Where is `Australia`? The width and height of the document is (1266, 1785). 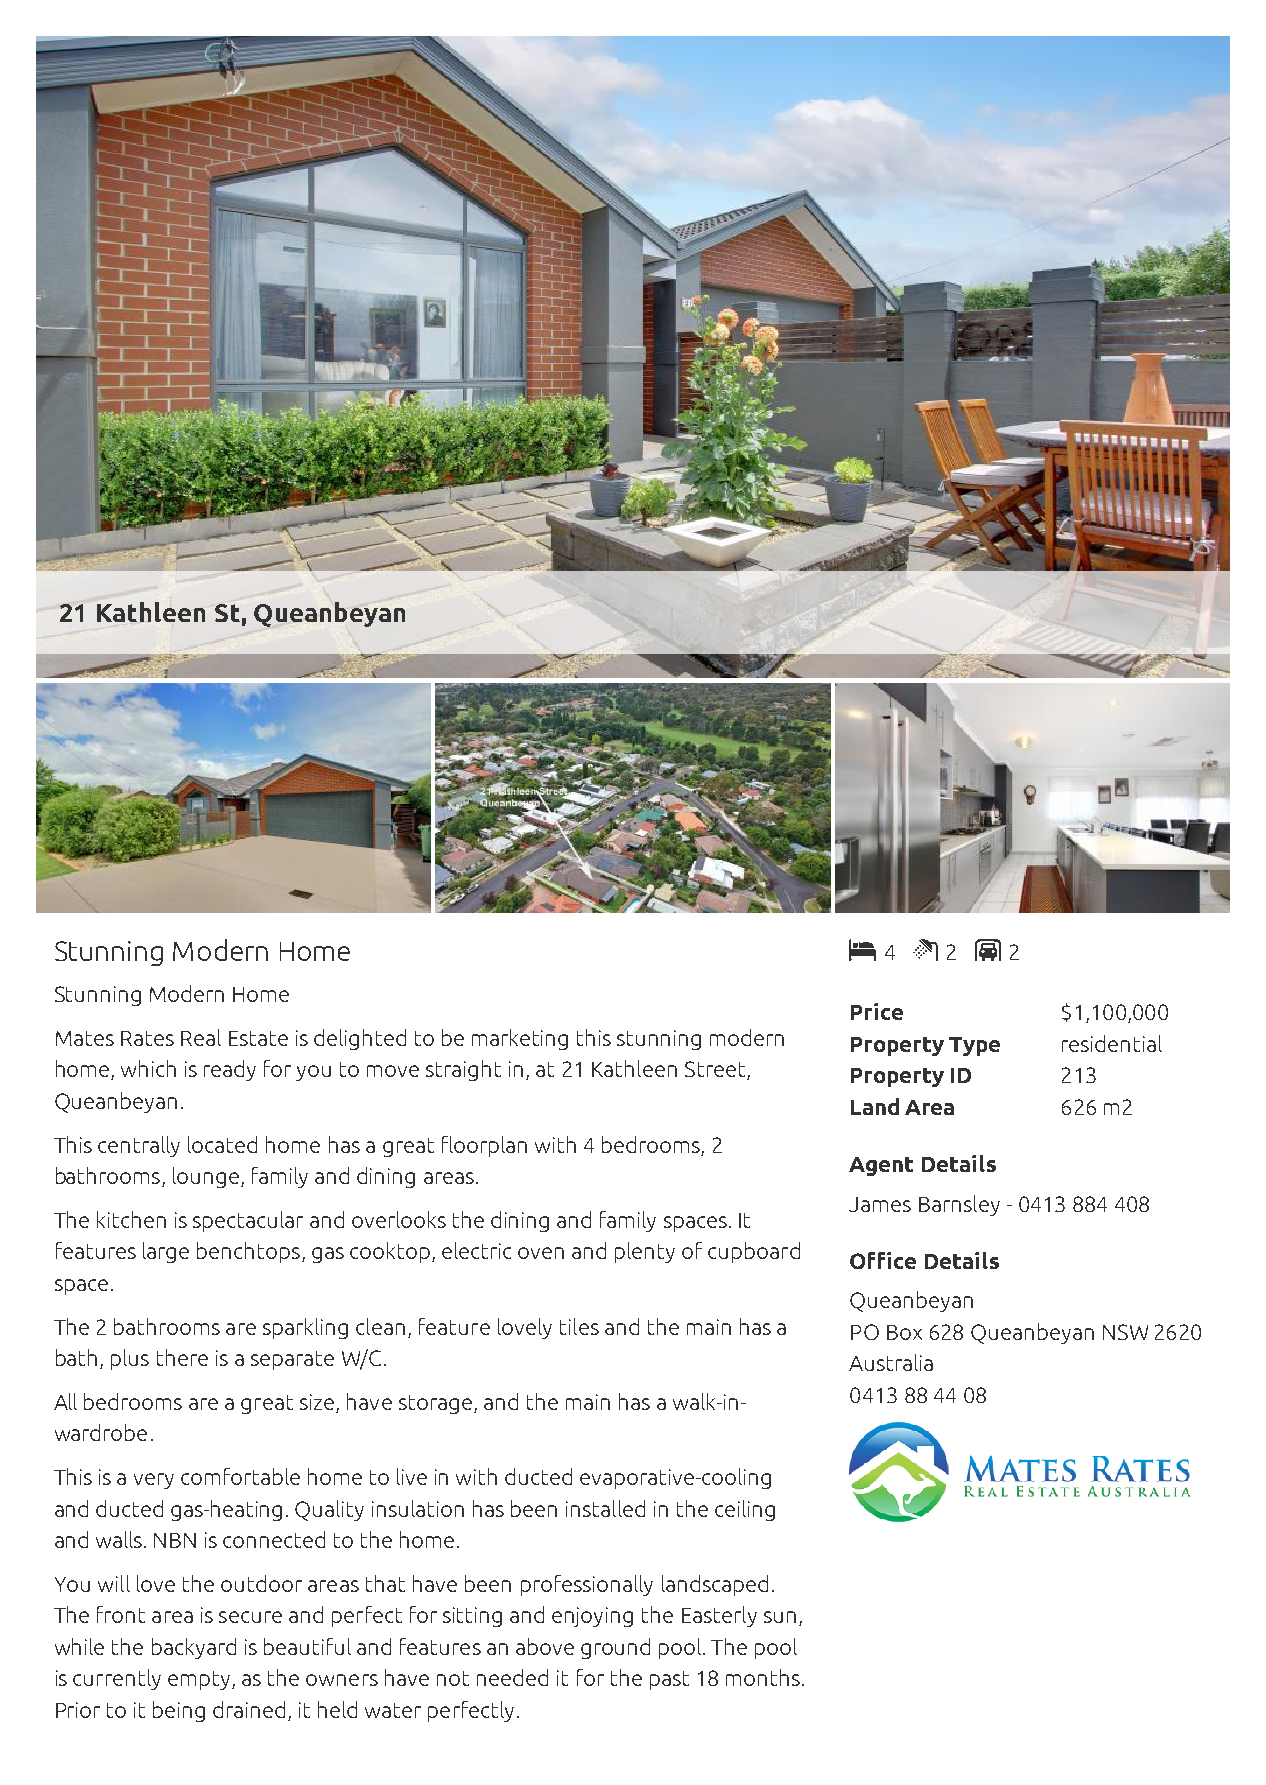
Australia is located at coordinates (891, 1362).
